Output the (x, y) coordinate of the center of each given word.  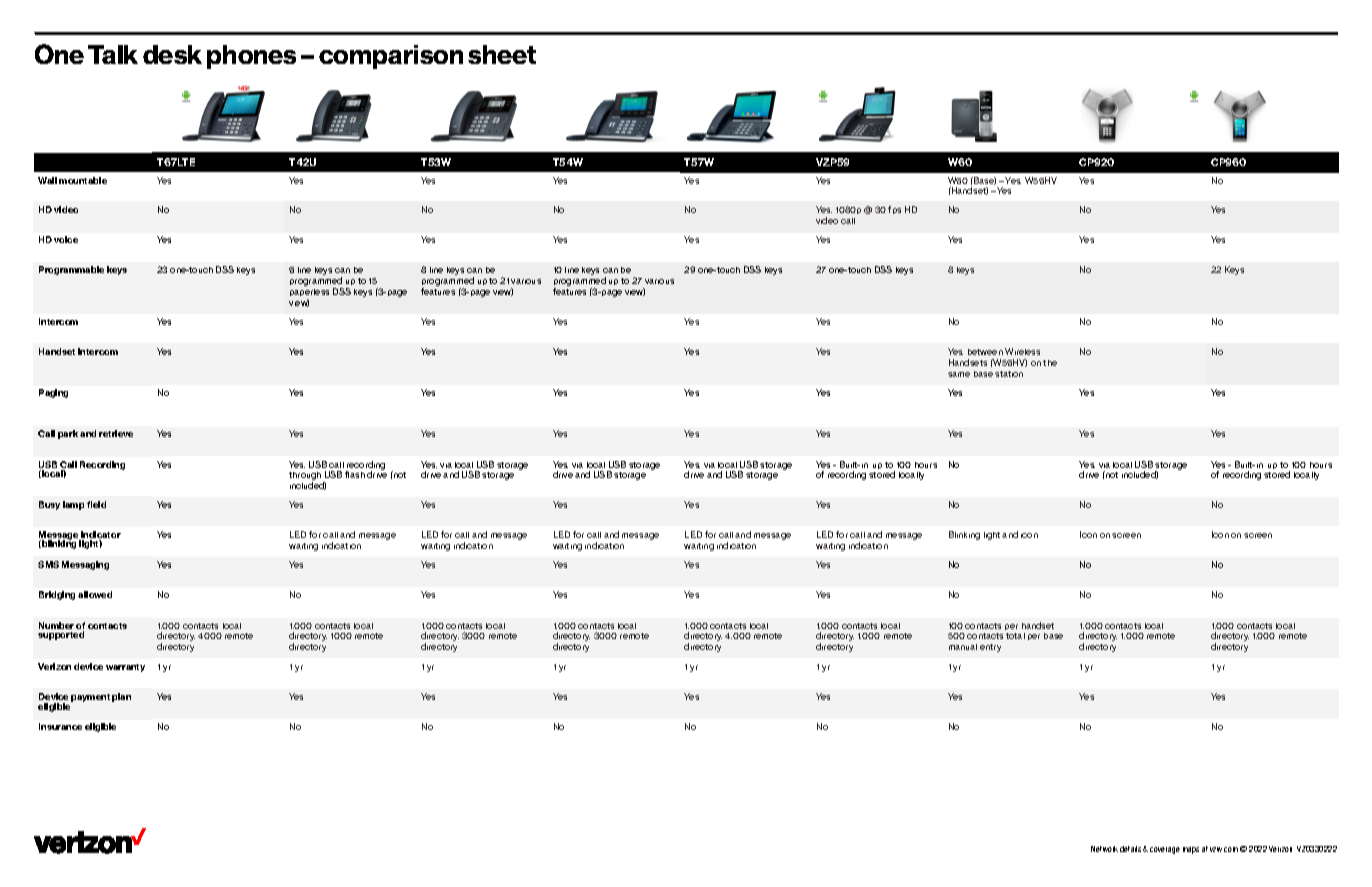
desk (172, 54)
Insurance (60, 726)
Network (1104, 849)
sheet (502, 54)
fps (894, 210)
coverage (1165, 850)
